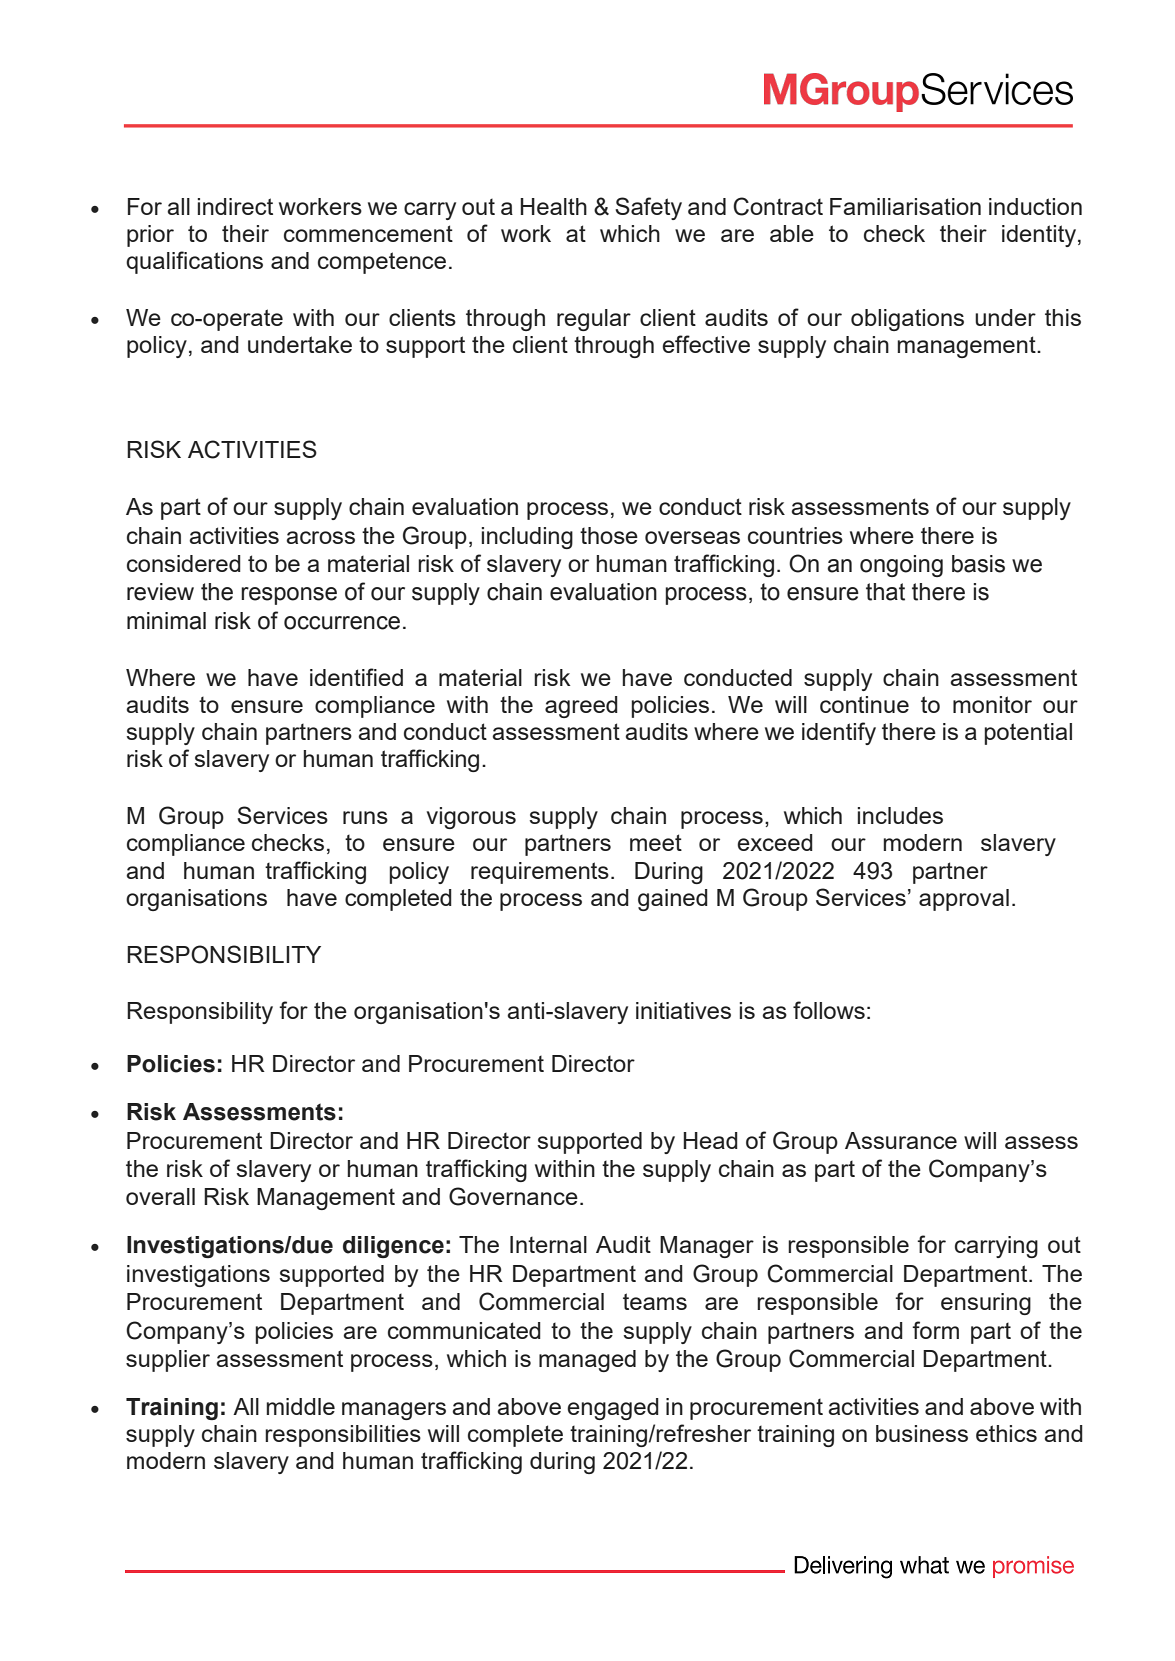 This screenshot has width=1175, height=1661. What do you see at coordinates (900, 815) in the screenshot?
I see `includes` at bounding box center [900, 815].
